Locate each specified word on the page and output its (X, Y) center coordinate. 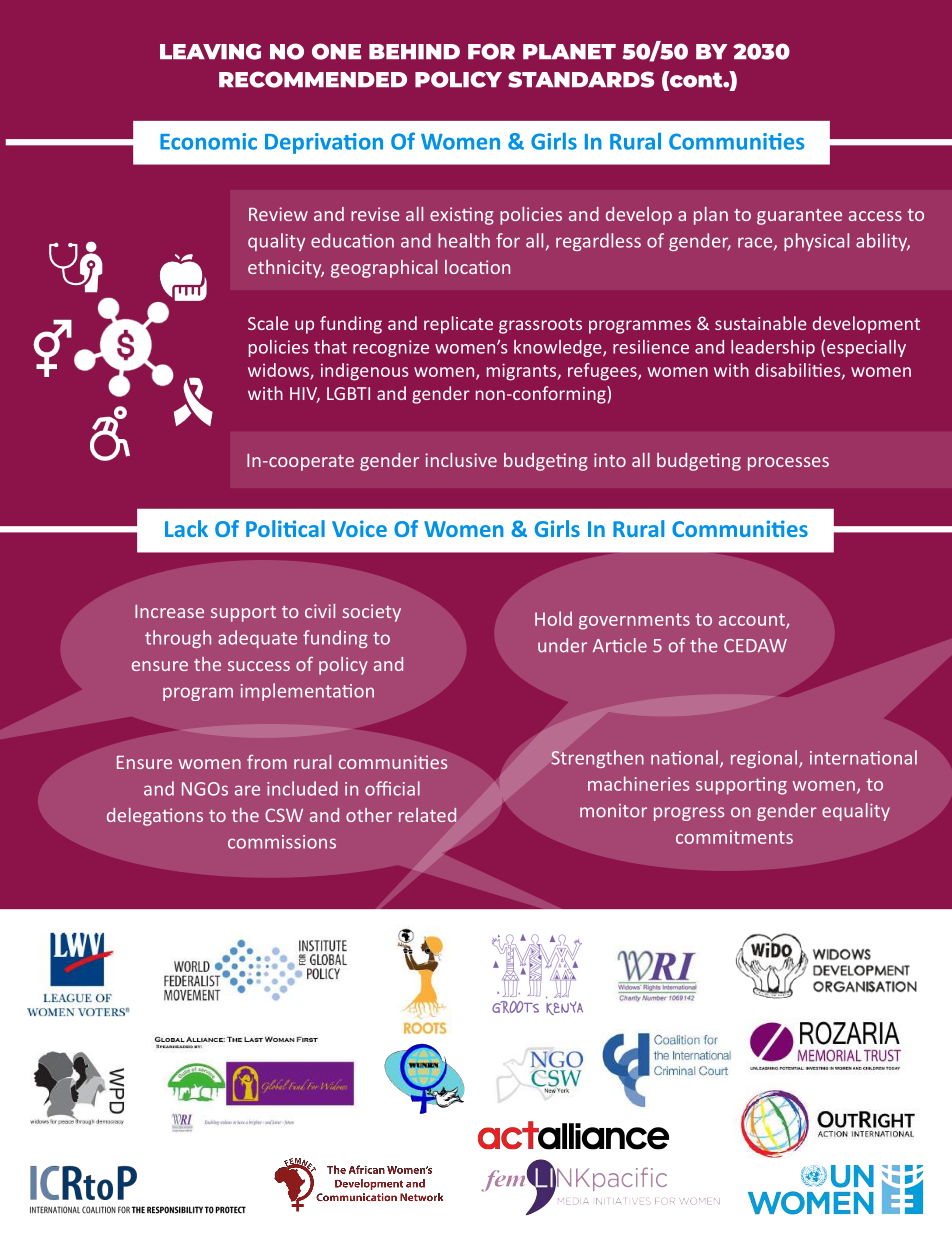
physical (816, 242)
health (464, 240)
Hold (553, 618)
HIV (305, 395)
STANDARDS (581, 79)
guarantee (799, 217)
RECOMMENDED (313, 79)
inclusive (461, 460)
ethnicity (286, 269)
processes (788, 464)
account (753, 620)
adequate (257, 639)
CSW (284, 815)
